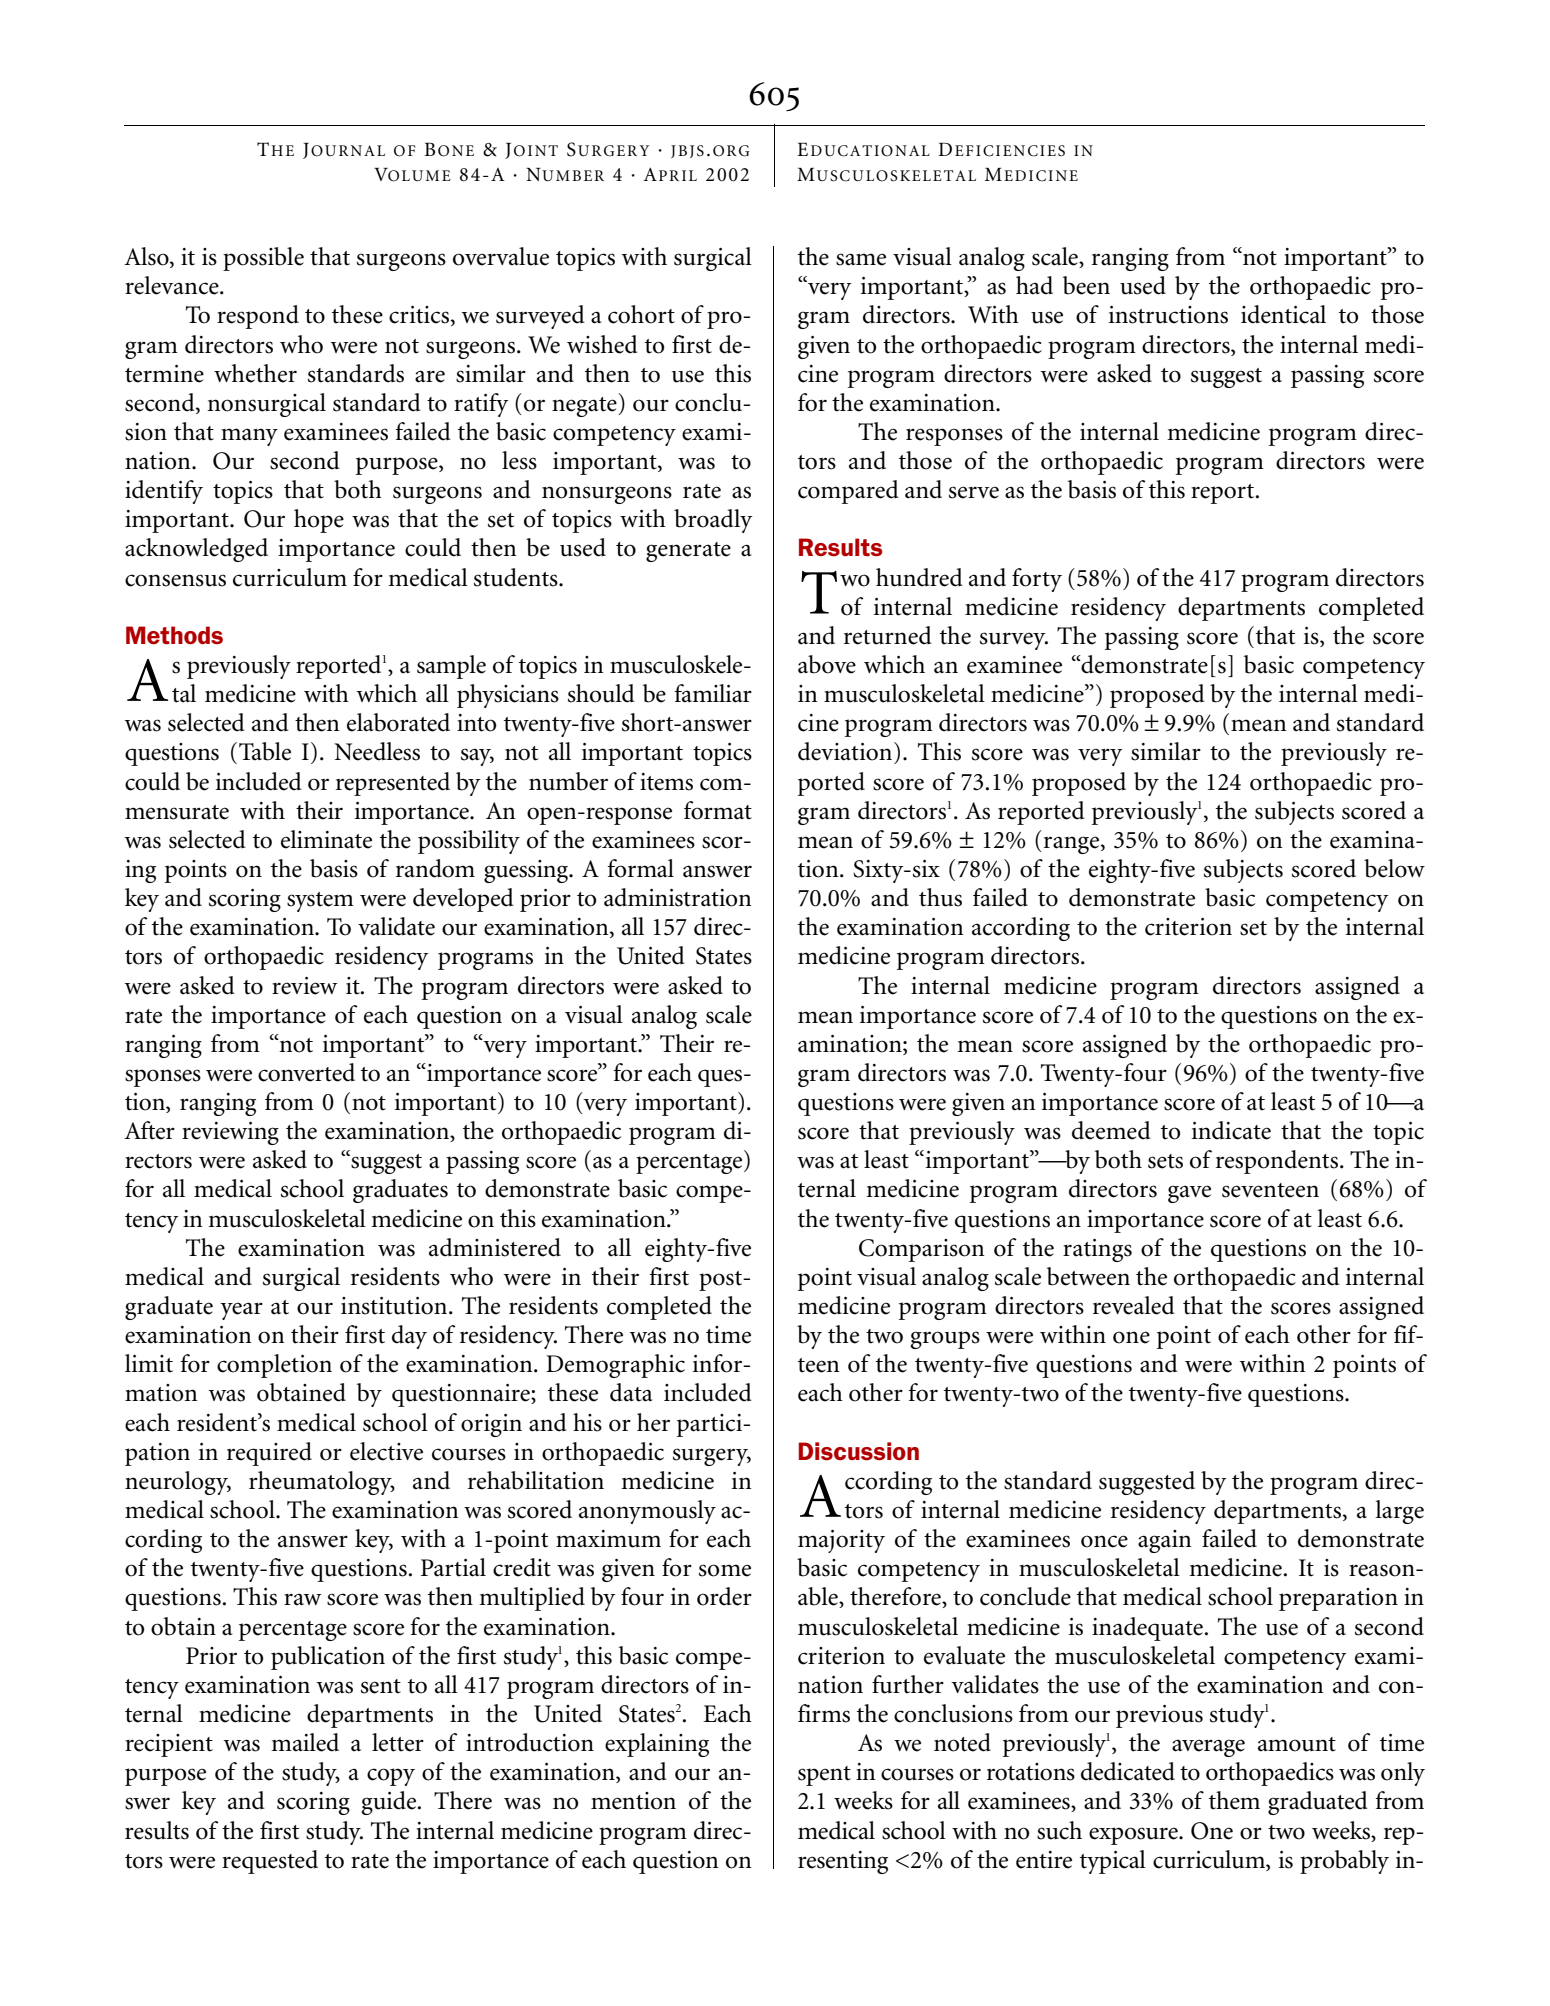  I want to click on possible, so click(263, 259).
